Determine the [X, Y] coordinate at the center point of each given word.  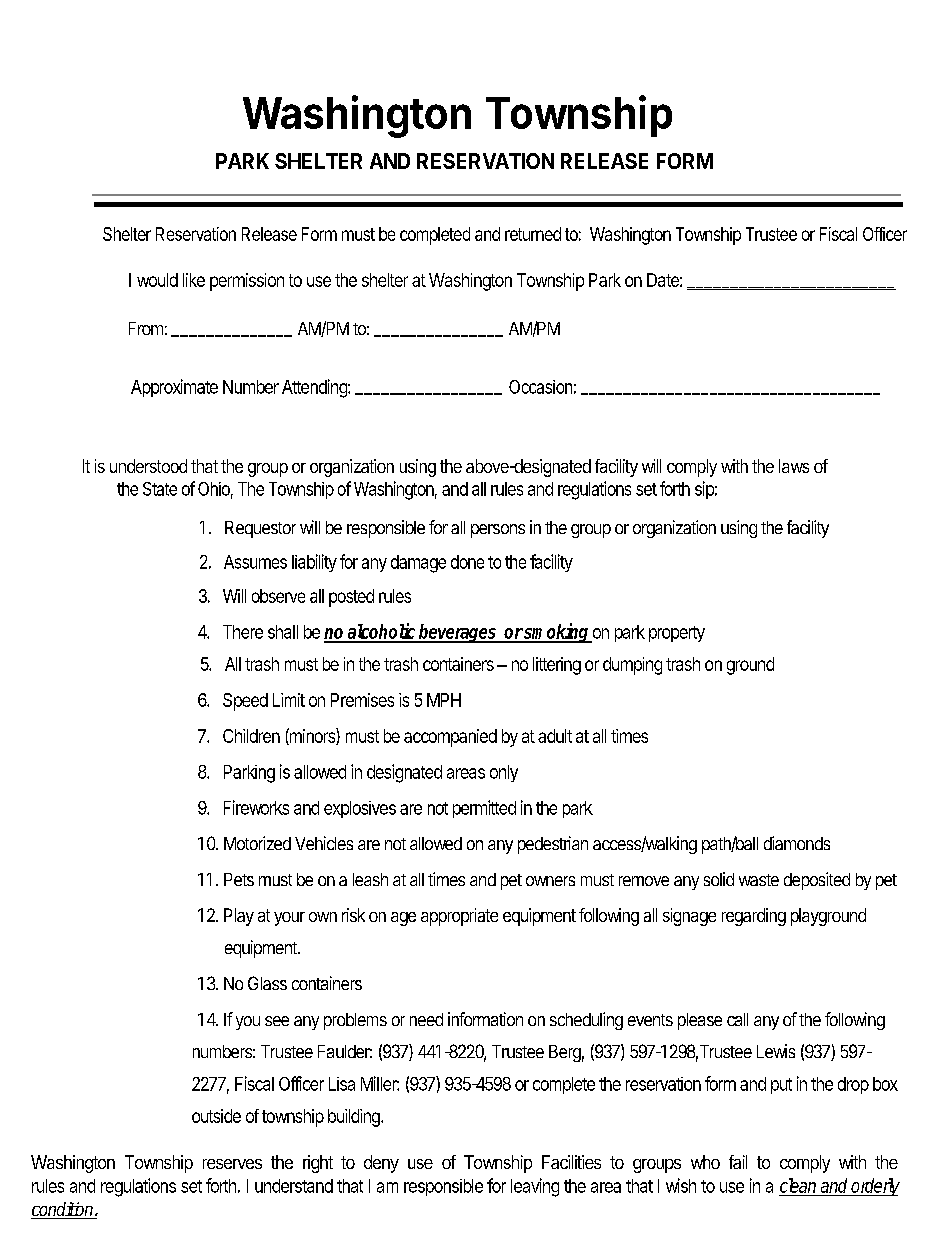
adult [555, 736]
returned [533, 234]
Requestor [260, 529]
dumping [632, 666]
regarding [754, 917]
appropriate [459, 917]
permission [247, 282]
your [289, 919]
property [677, 634]
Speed [245, 702]
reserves [232, 1164]
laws [794, 466]
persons [498, 531]
